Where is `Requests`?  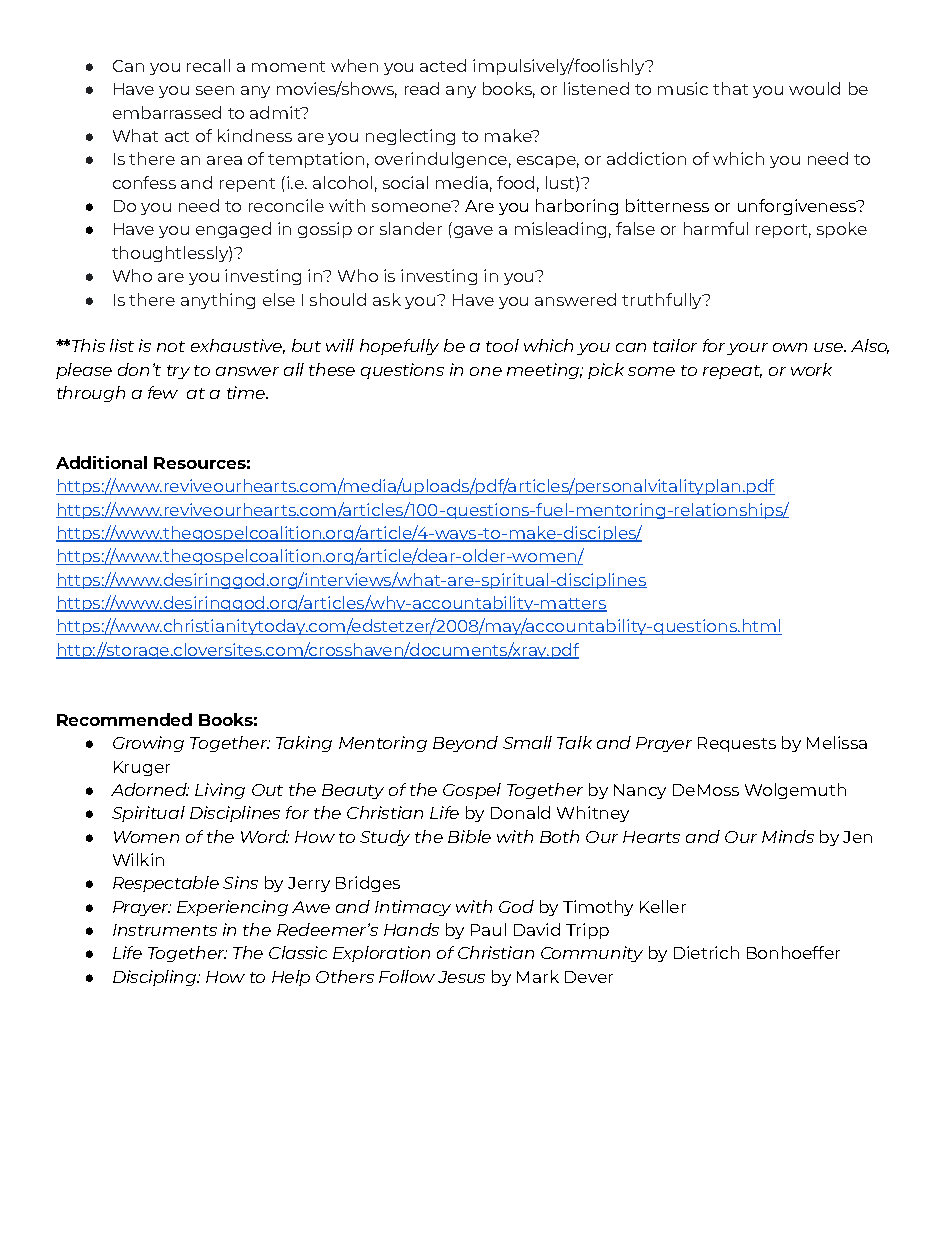
Requests is located at coordinates (737, 744).
